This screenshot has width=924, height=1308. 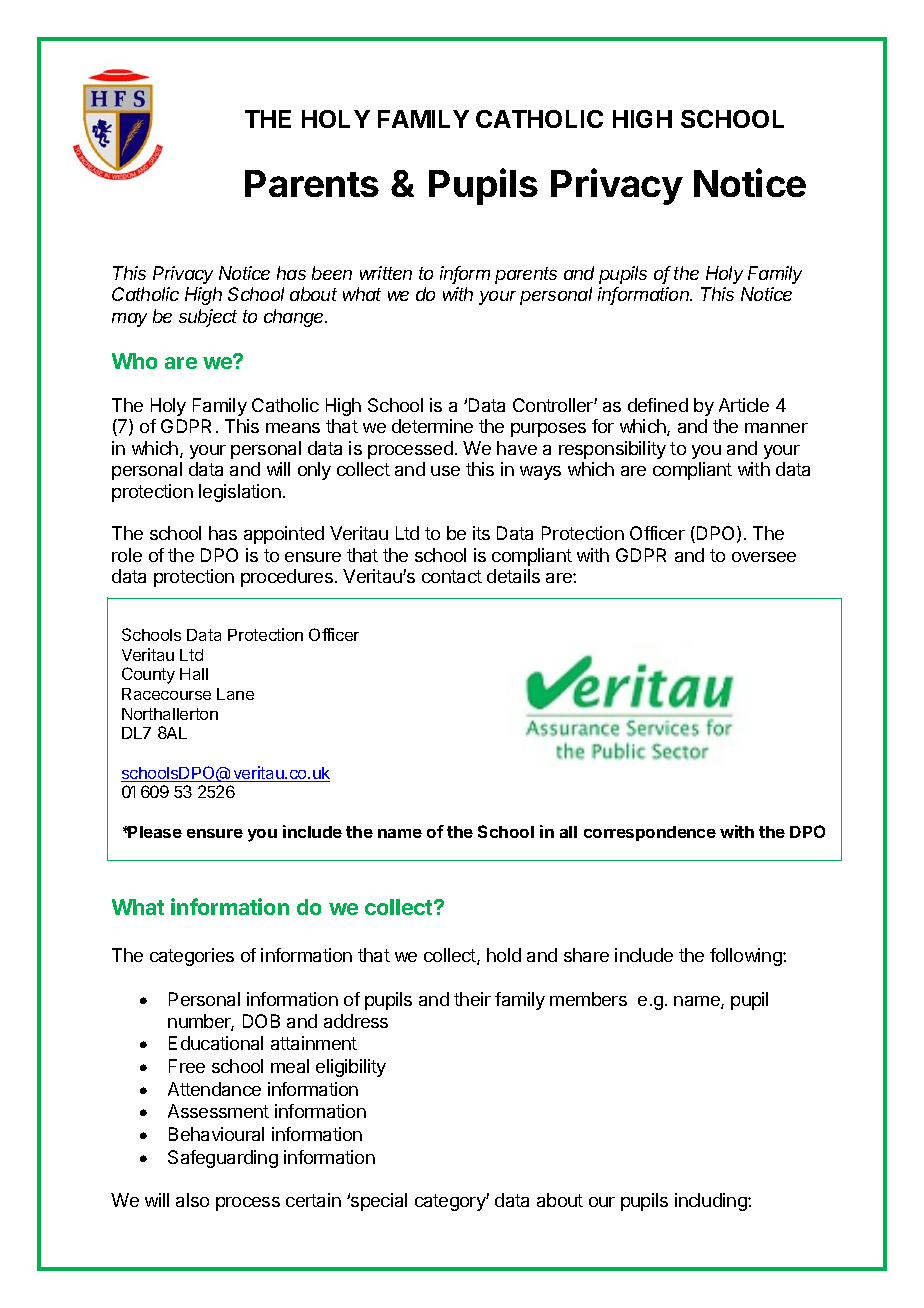 I want to click on procedures, so click(x=287, y=578).
